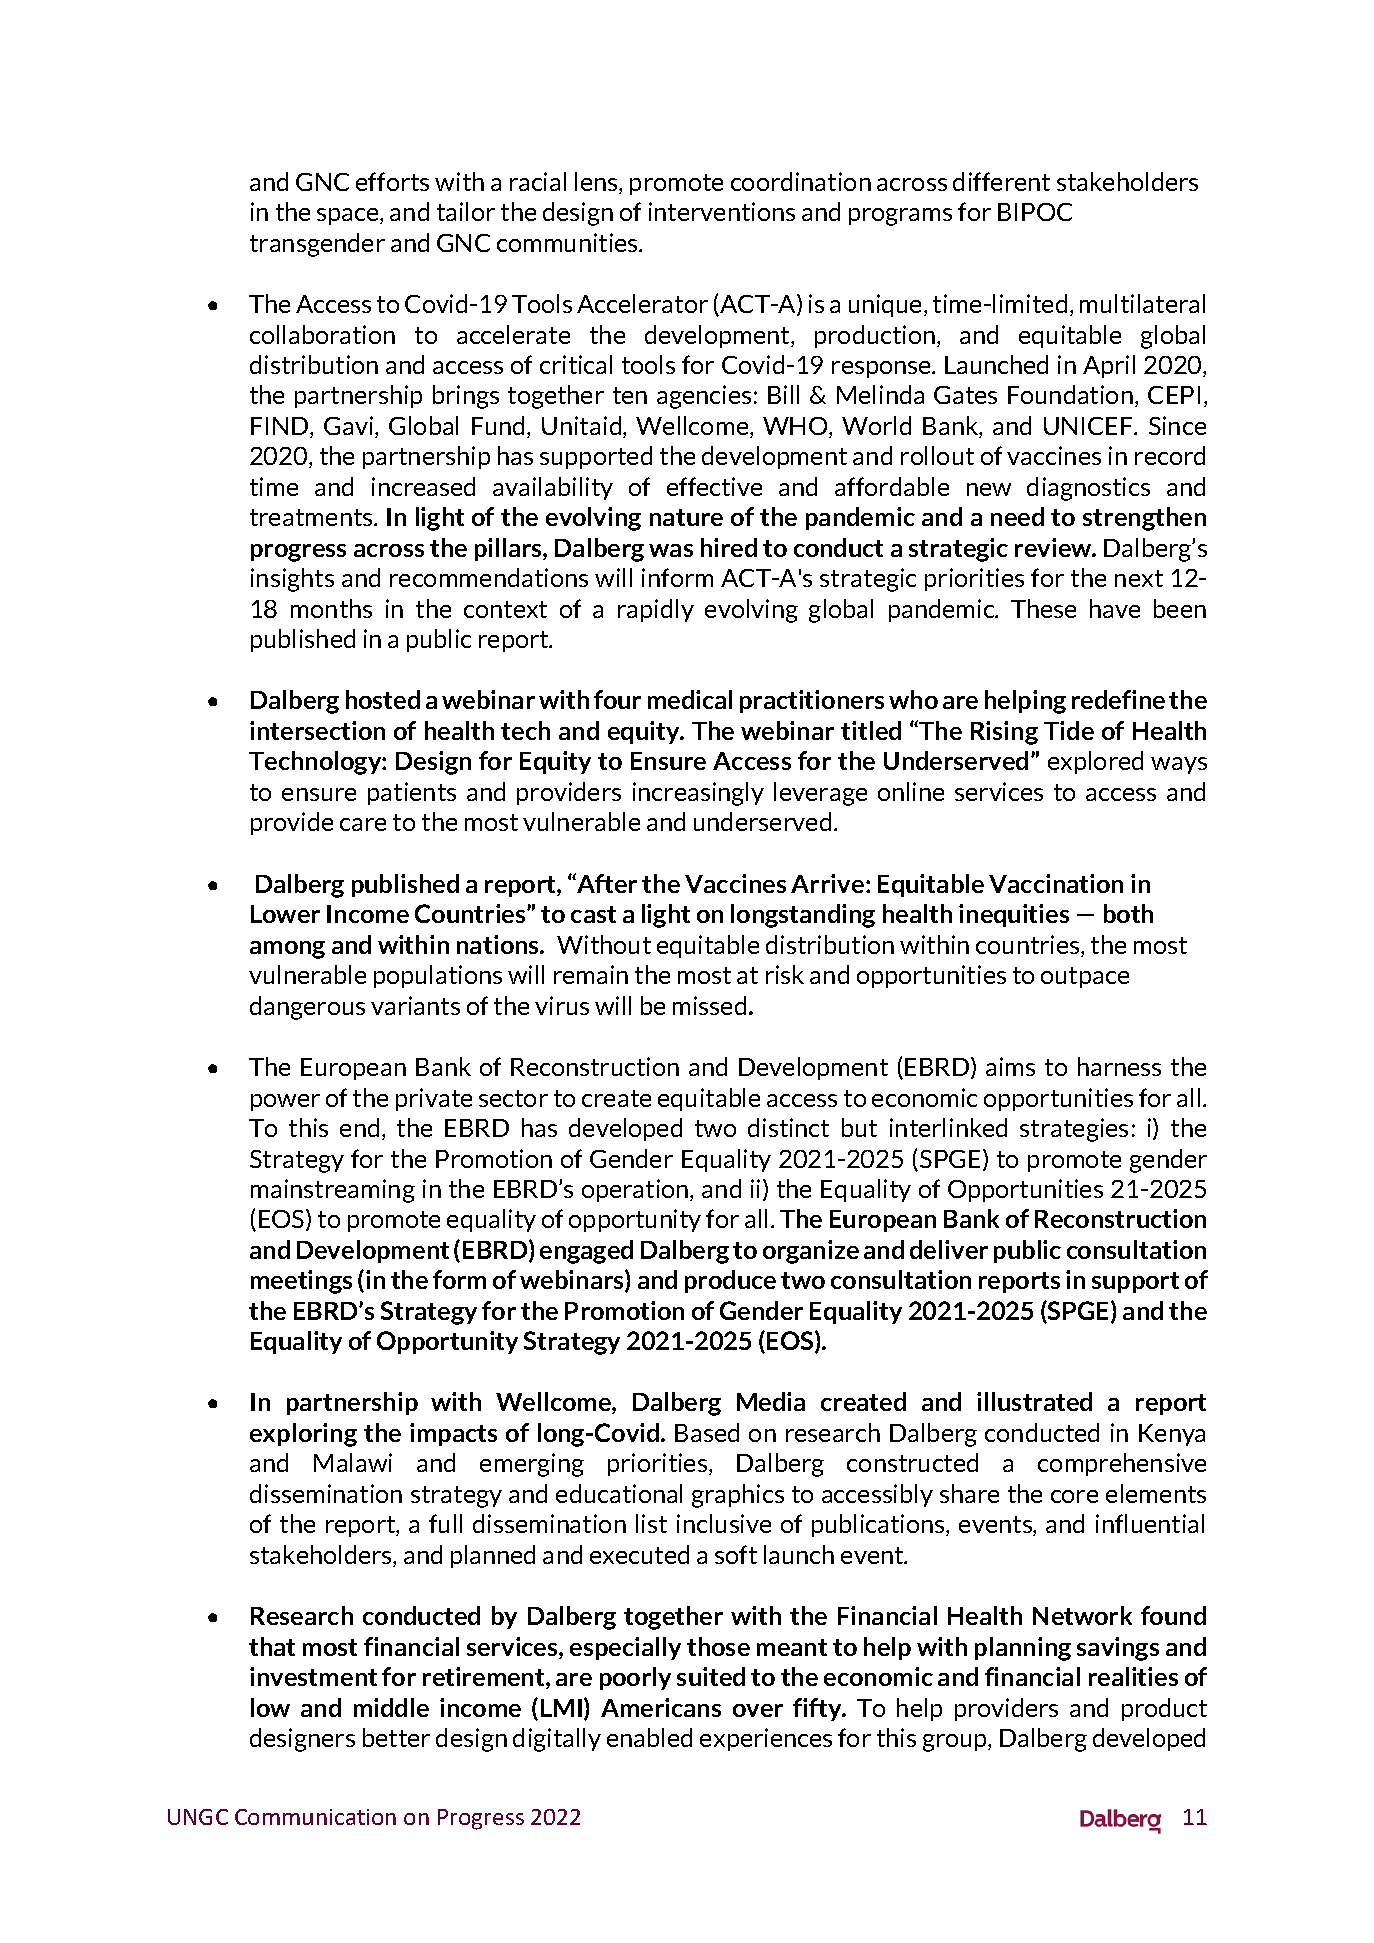  Describe the element at coordinates (709, 1005) in the screenshot. I see `missed` at that location.
